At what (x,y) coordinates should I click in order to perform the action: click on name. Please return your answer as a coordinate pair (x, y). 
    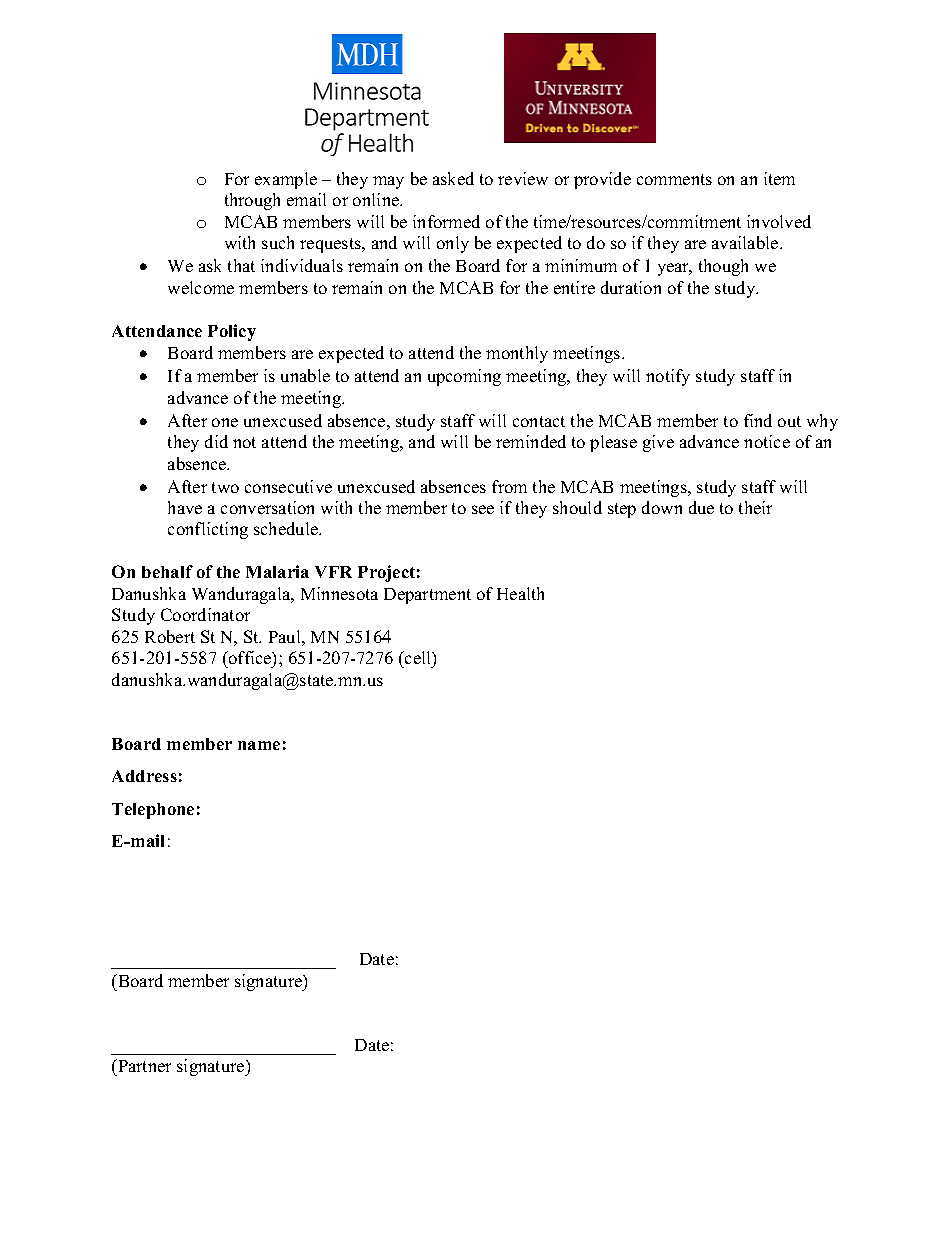
    Looking at the image, I should click on (259, 745).
